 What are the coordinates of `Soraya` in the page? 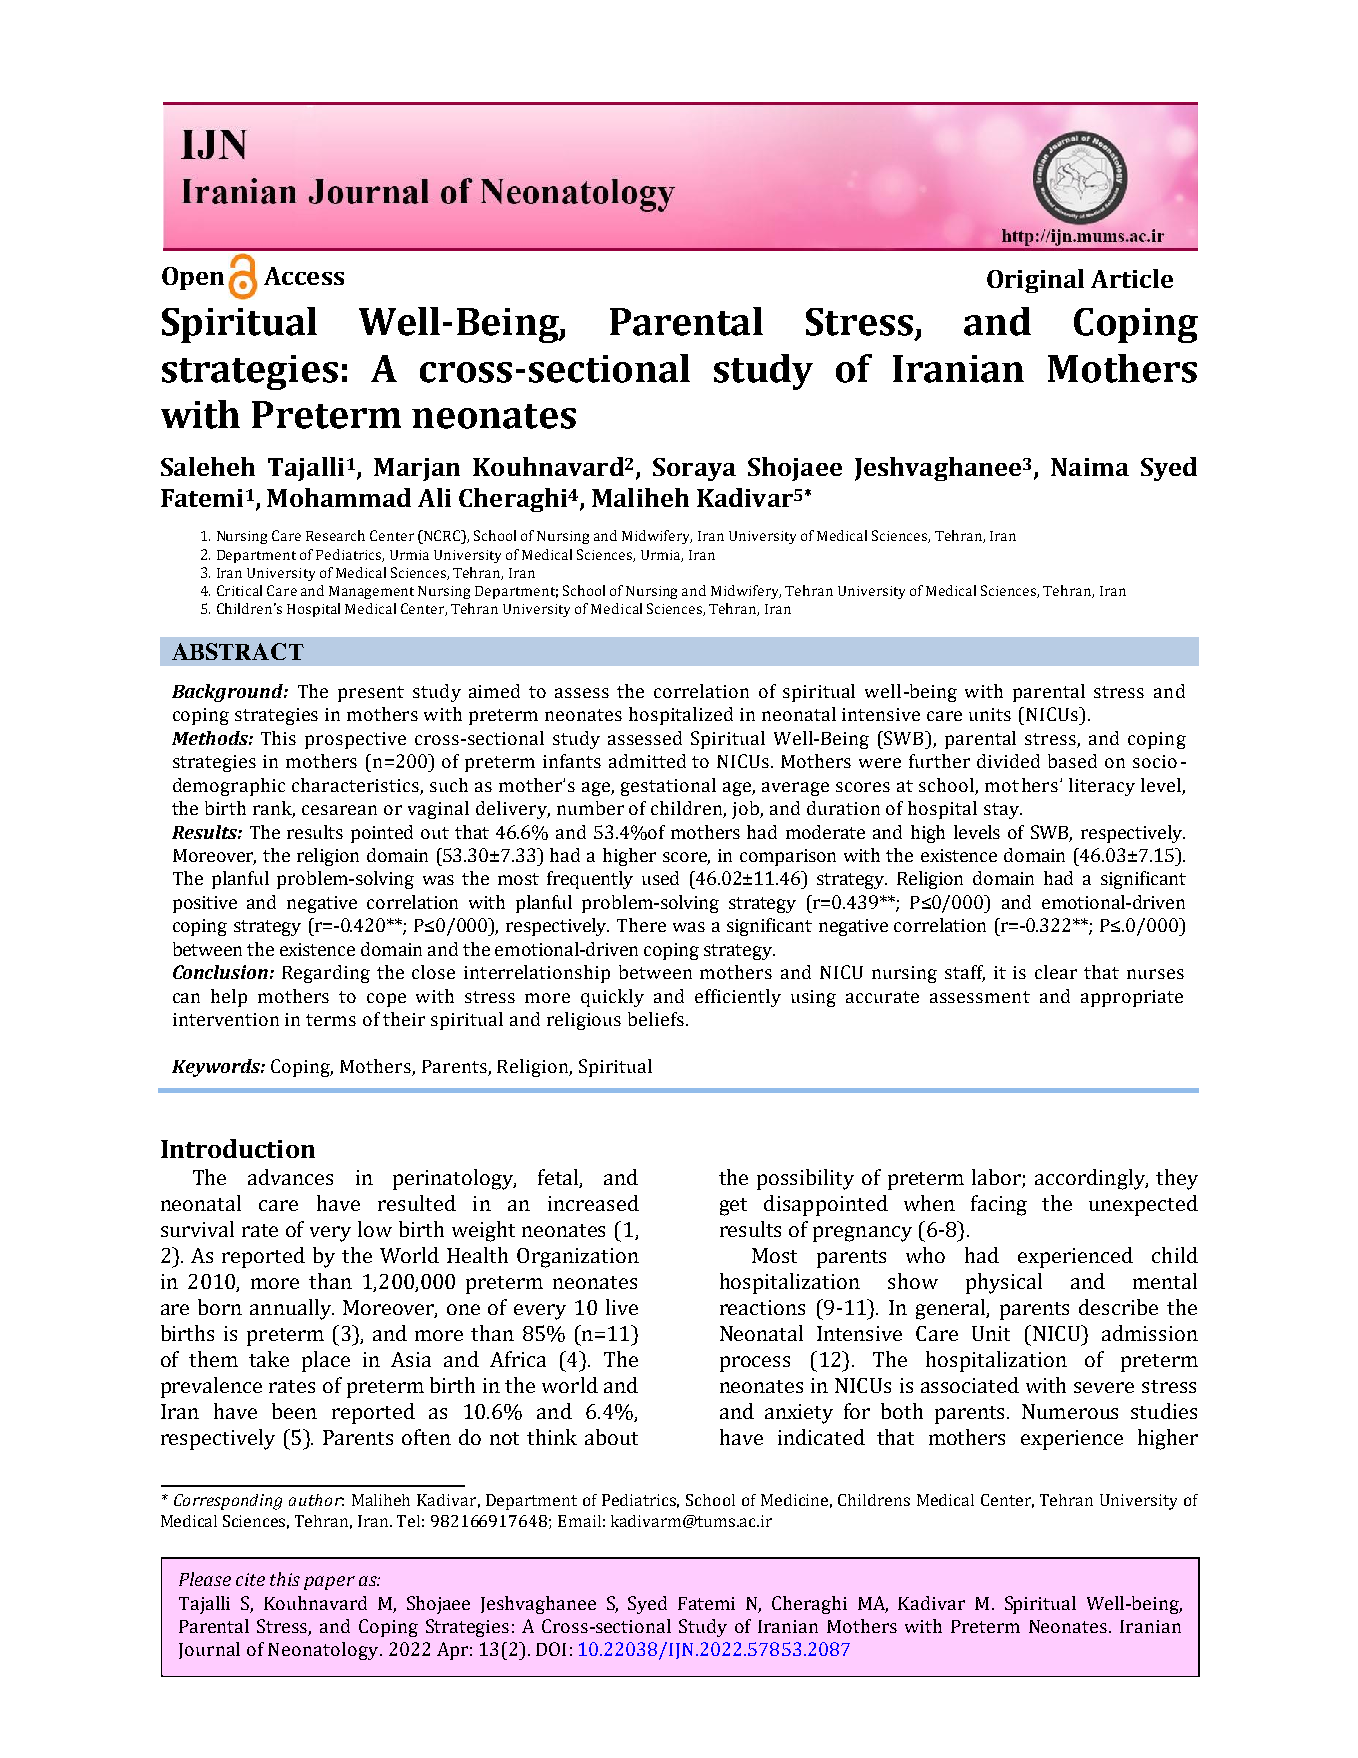 It's located at (694, 469).
